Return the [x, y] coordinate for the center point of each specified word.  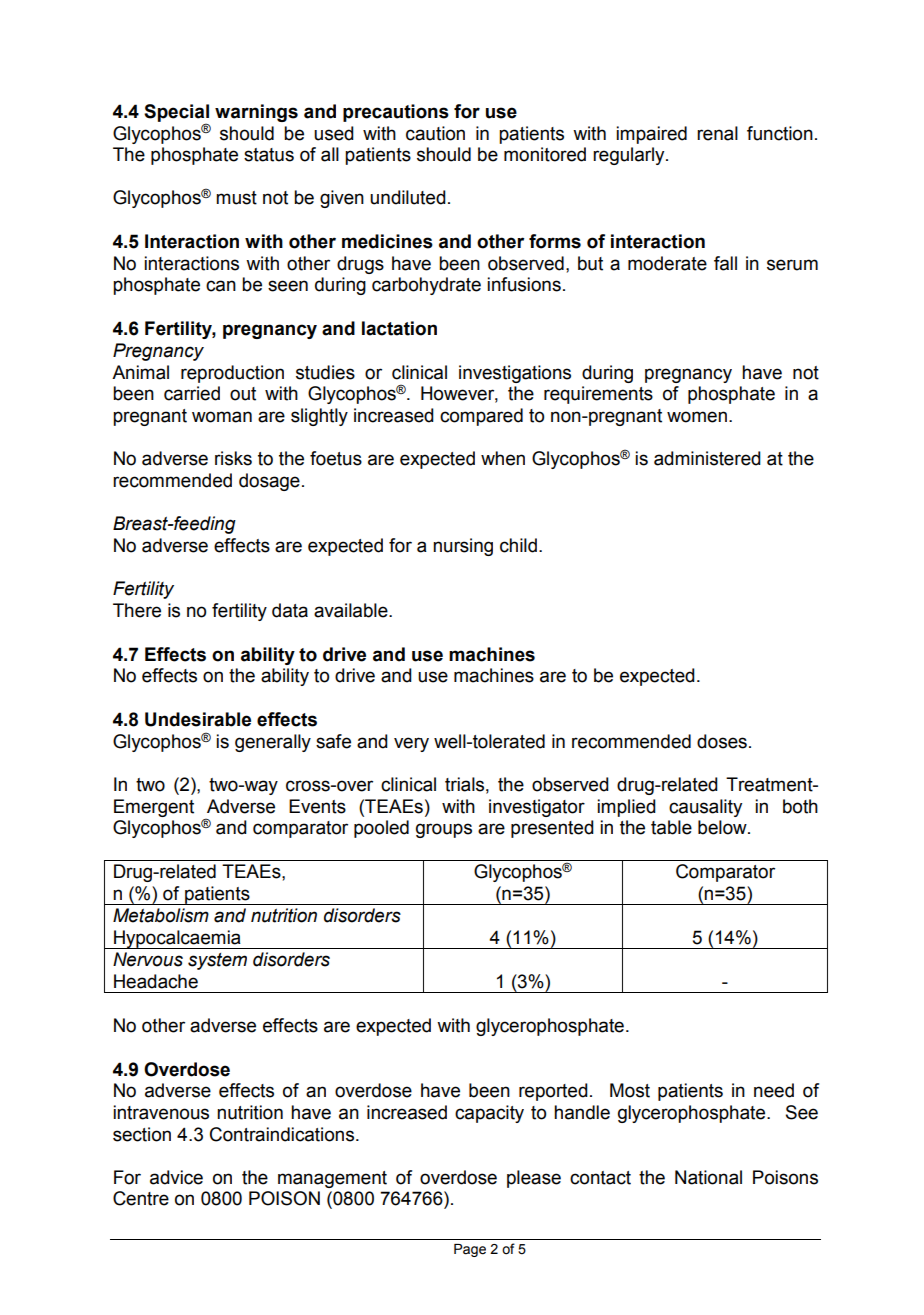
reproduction [232, 374]
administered [707, 458]
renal [717, 133]
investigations [515, 374]
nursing [463, 547]
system [217, 961]
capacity [489, 1114]
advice [176, 1177]
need [774, 1090]
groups [444, 830]
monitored [545, 154]
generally [273, 743]
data [290, 610]
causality [705, 808]
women [697, 417]
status [269, 155]
